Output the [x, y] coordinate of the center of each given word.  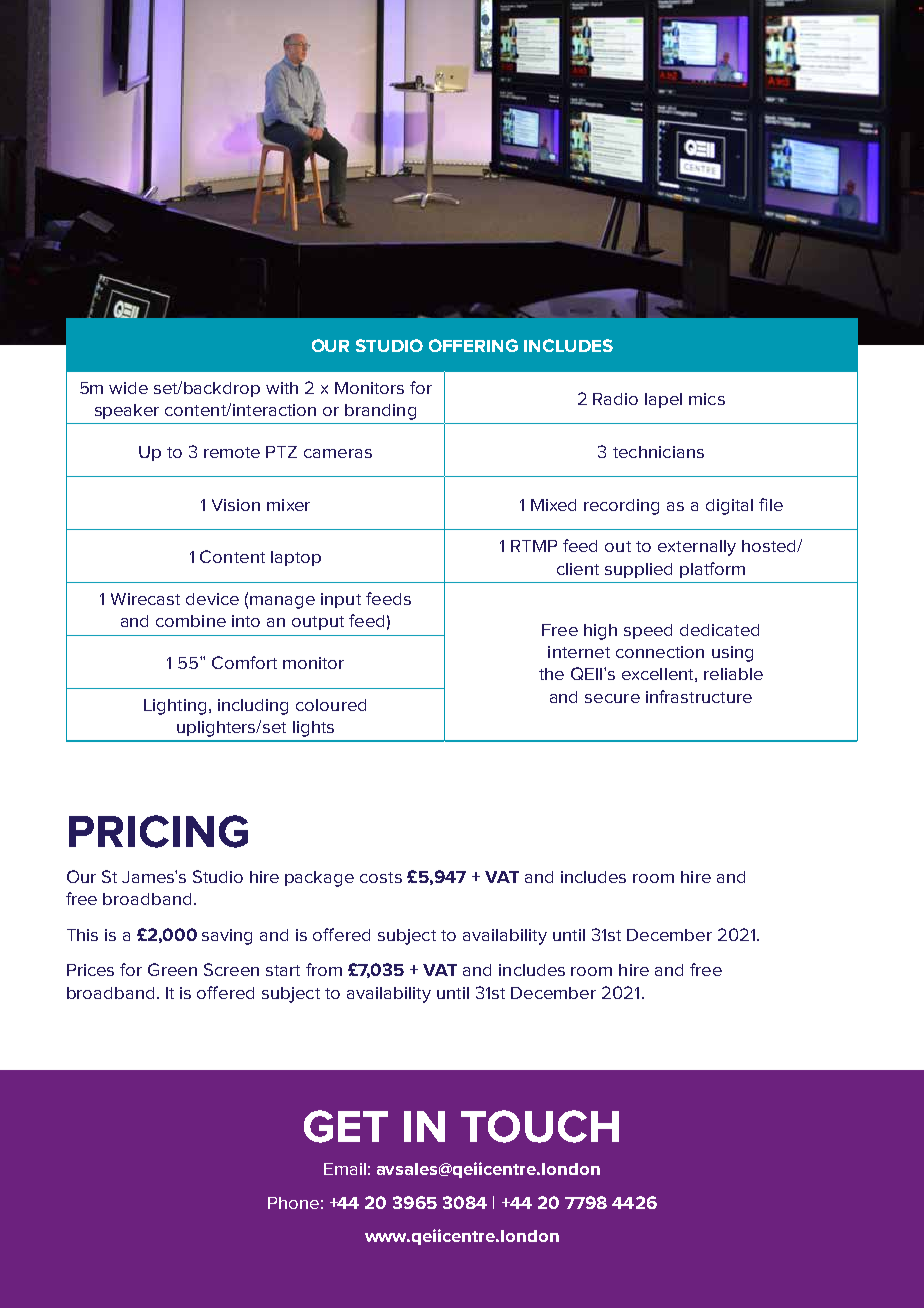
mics [707, 399]
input [341, 600]
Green [172, 969]
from [324, 969]
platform [712, 570]
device [212, 599]
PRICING [158, 831]
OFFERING [473, 345]
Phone [293, 1203]
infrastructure [699, 696]
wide [128, 388]
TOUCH [540, 1126]
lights [313, 729]
